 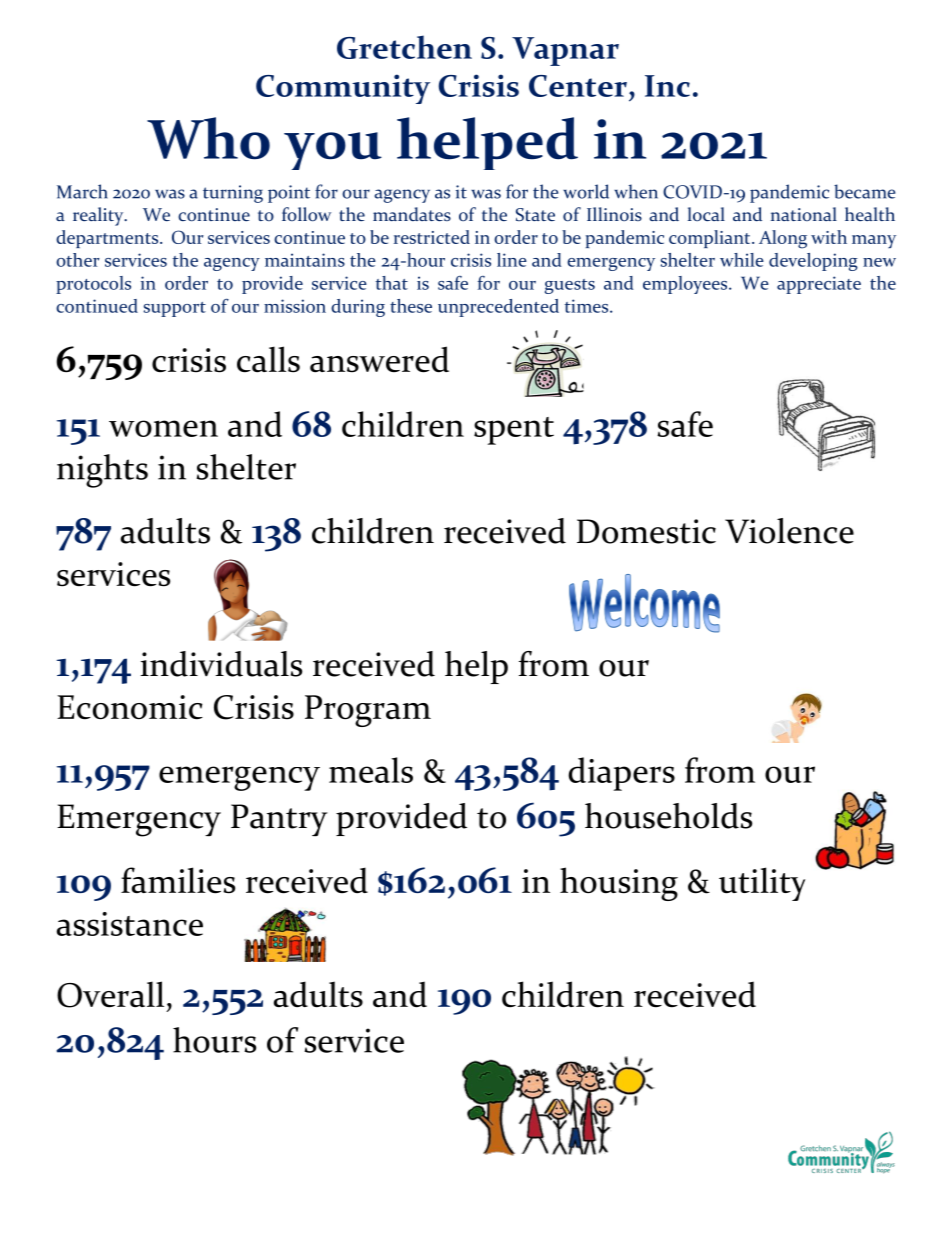 I want to click on housing, so click(x=619, y=884).
